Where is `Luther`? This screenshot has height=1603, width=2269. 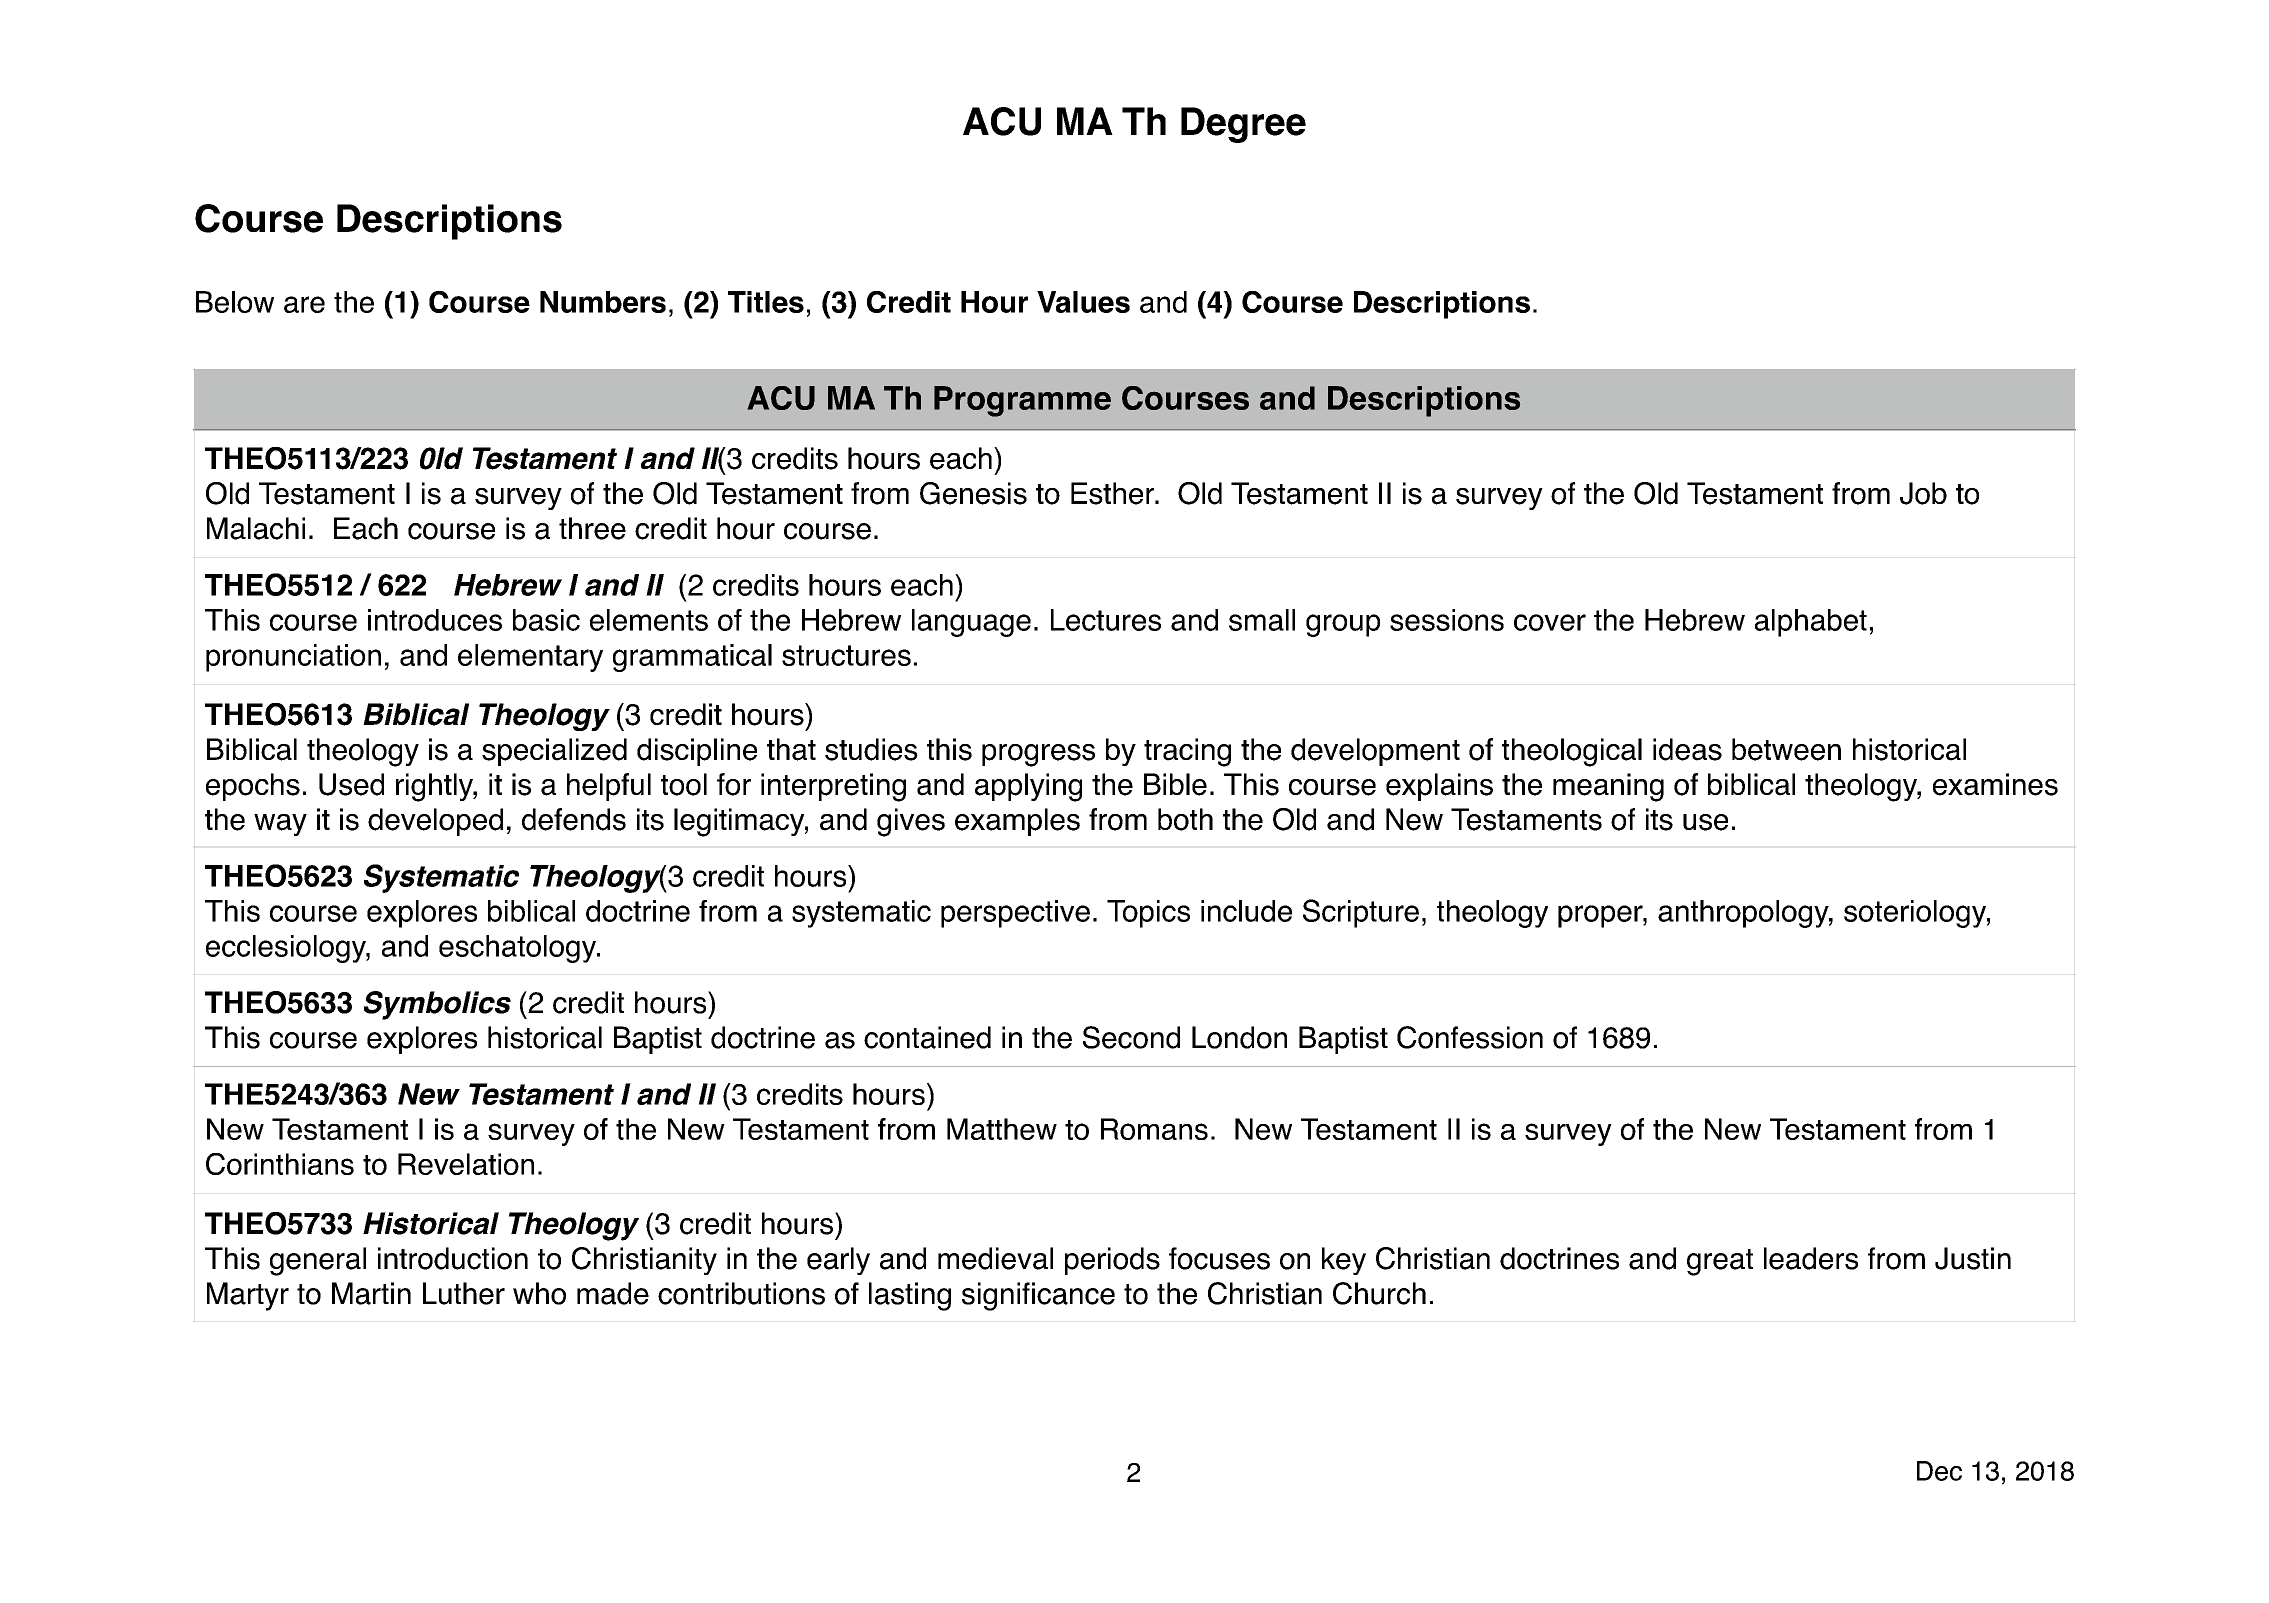
Luther is located at coordinates (464, 1293).
